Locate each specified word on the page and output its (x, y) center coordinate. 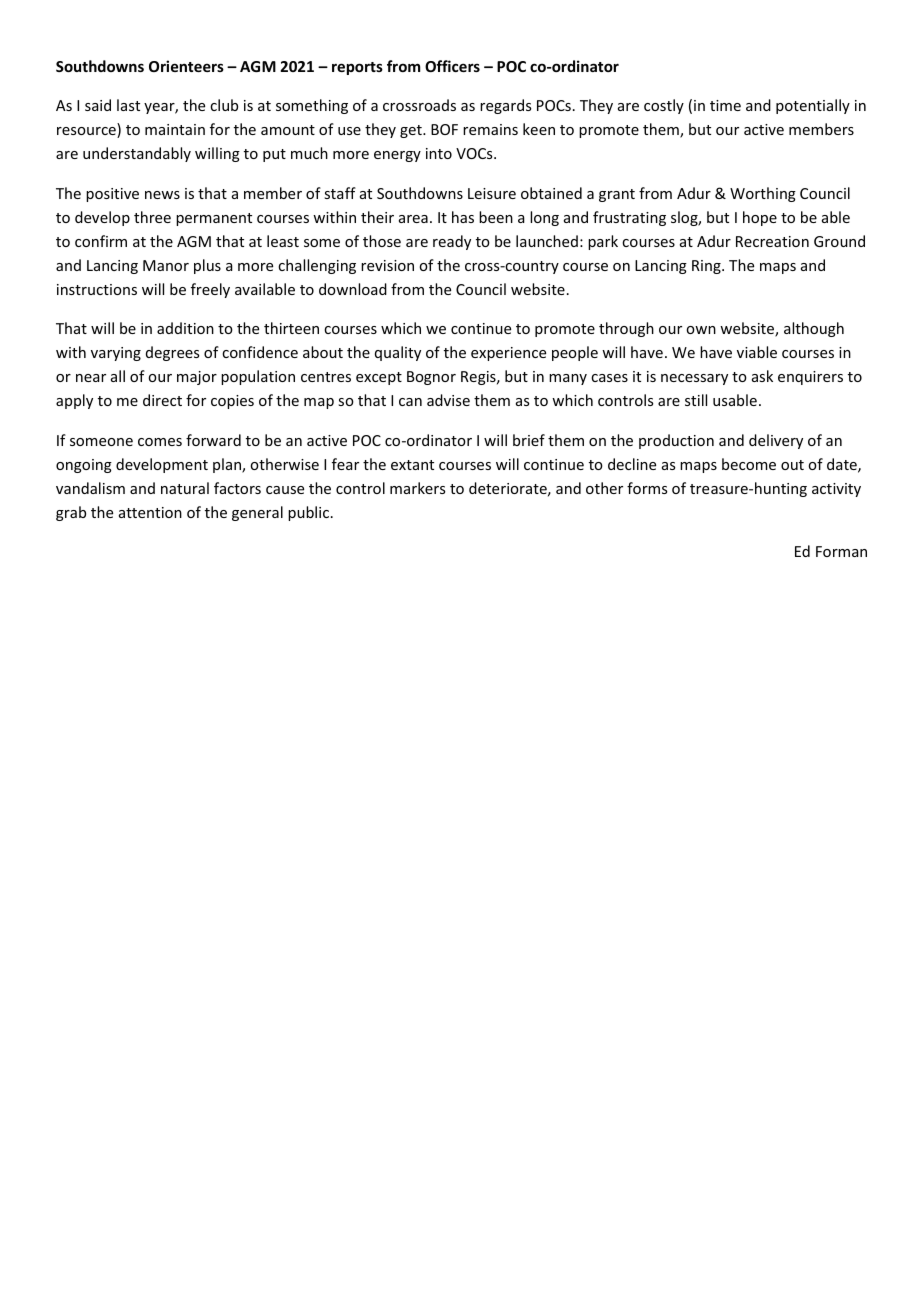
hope (760, 218)
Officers (452, 66)
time (725, 105)
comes (160, 442)
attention (150, 512)
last (128, 105)
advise (448, 400)
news (162, 195)
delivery (776, 441)
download (353, 289)
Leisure (492, 193)
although (814, 329)
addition (185, 328)
